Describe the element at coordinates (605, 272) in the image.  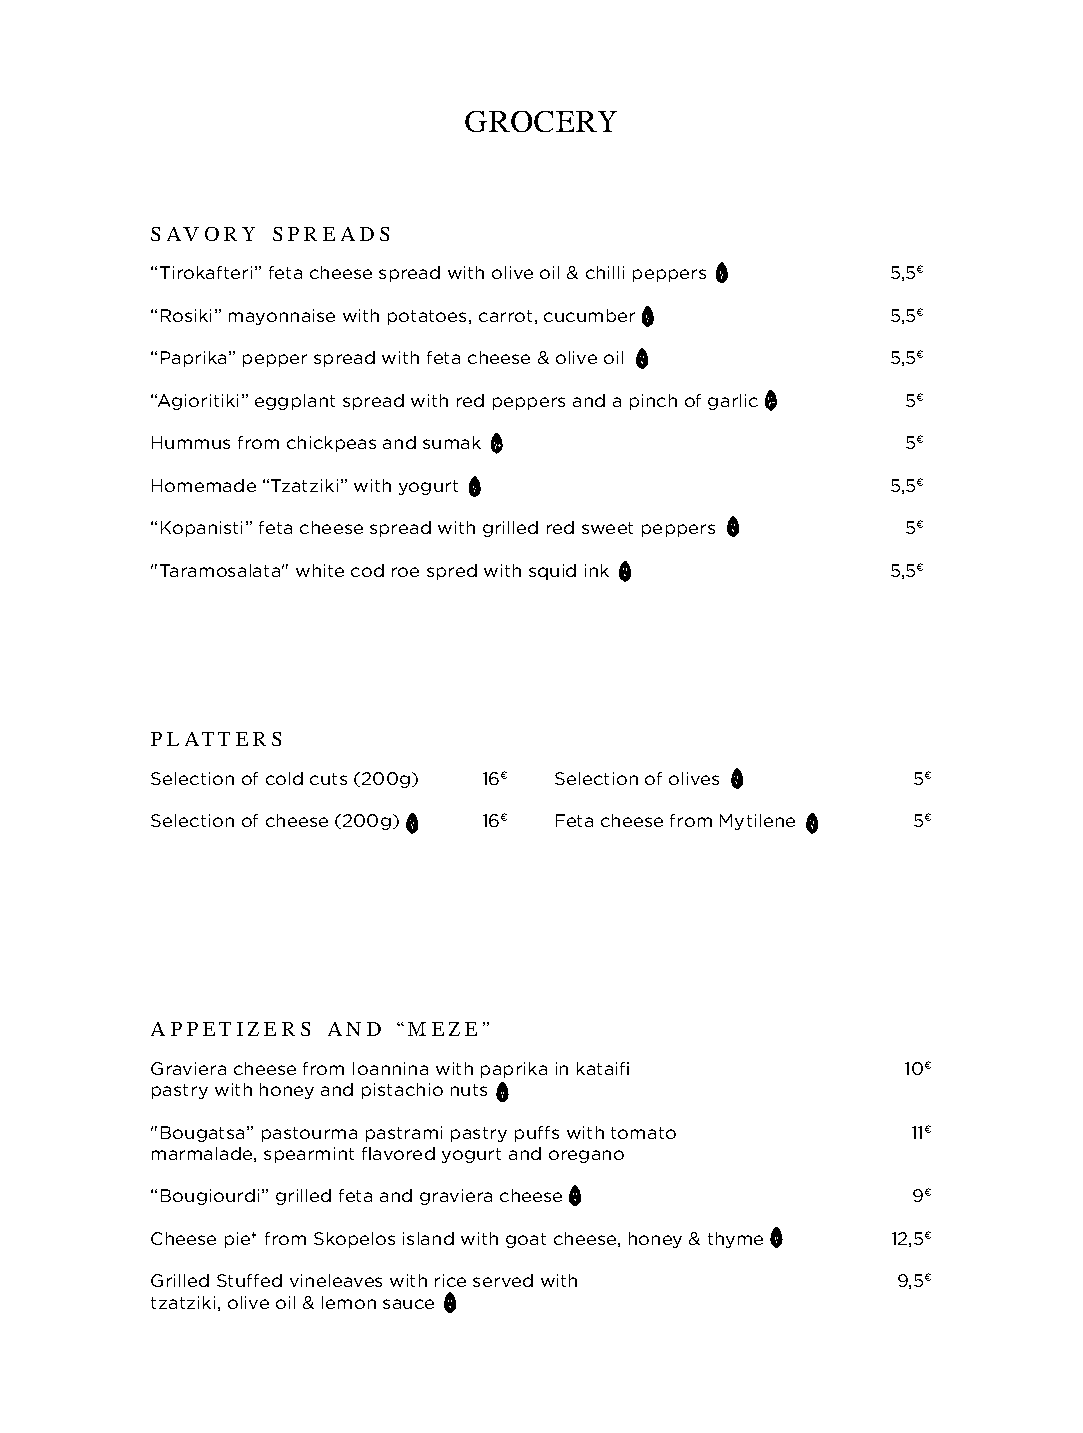
I see `chilli` at that location.
